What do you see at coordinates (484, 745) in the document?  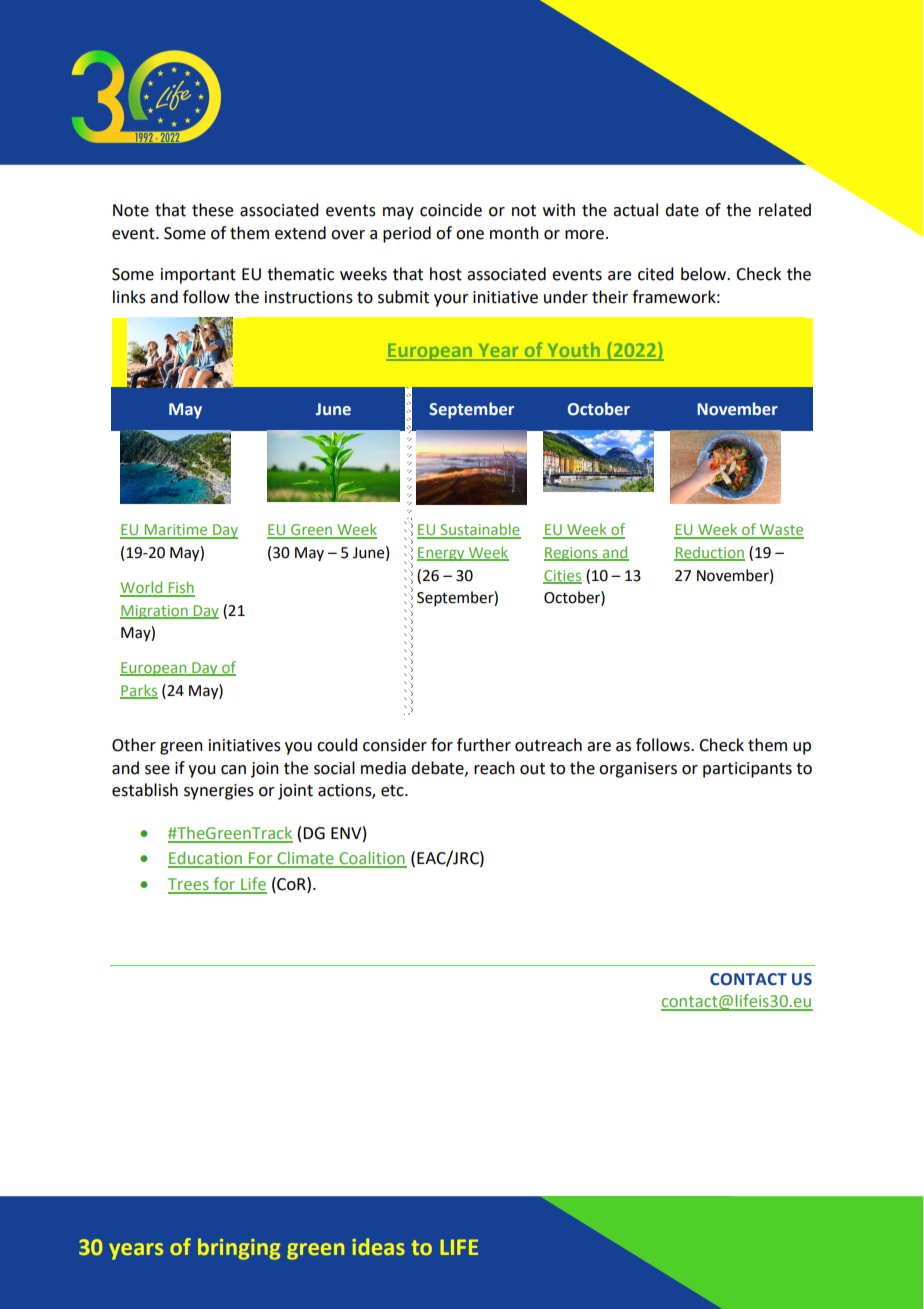 I see `further` at bounding box center [484, 745].
